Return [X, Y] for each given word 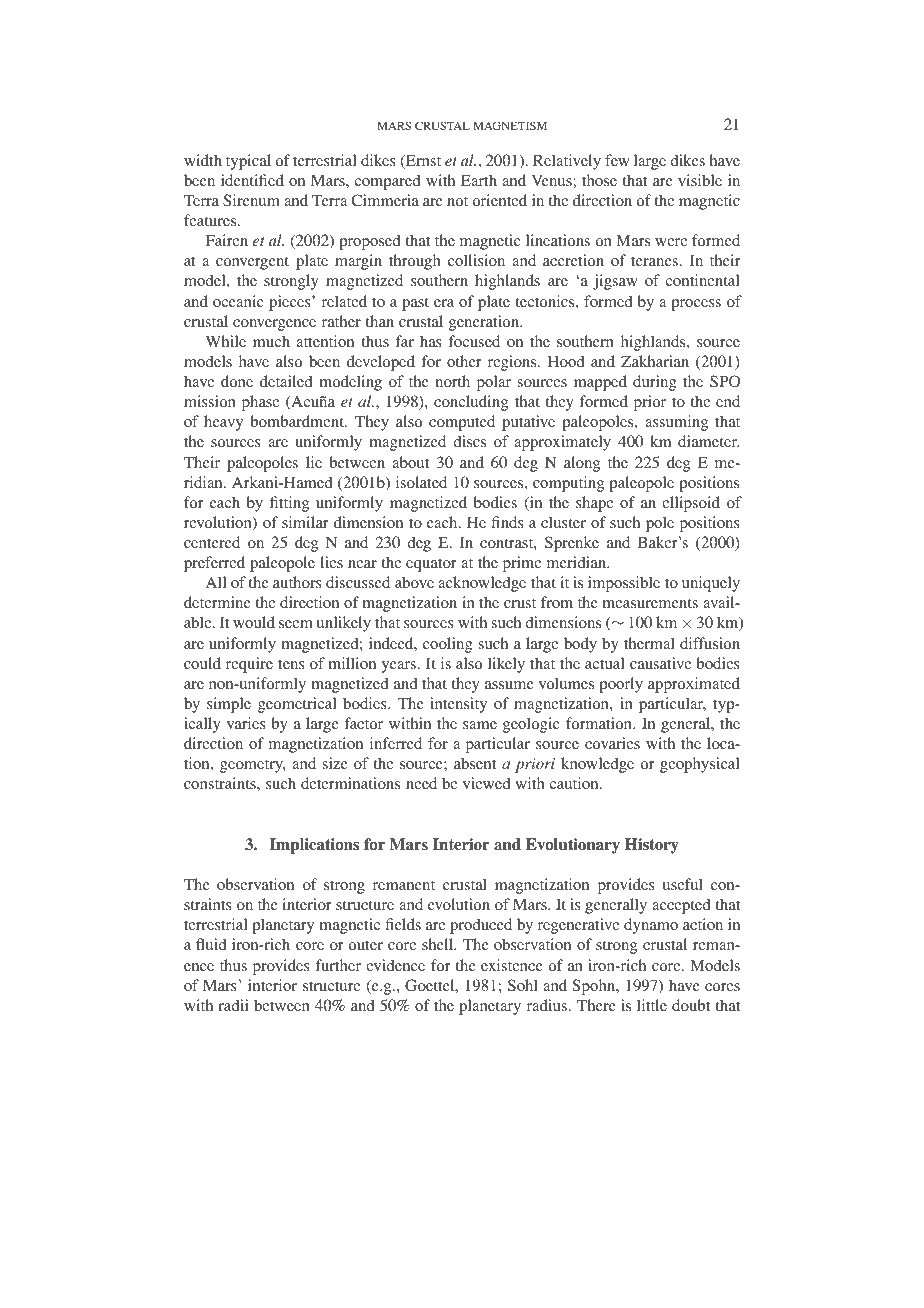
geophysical [700, 765]
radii [233, 1005]
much [271, 341]
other [464, 361]
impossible [624, 584]
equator [431, 565]
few [617, 160]
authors [297, 582]
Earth [479, 180]
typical [248, 162]
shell [439, 944]
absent [475, 763]
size [335, 763]
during [655, 383]
